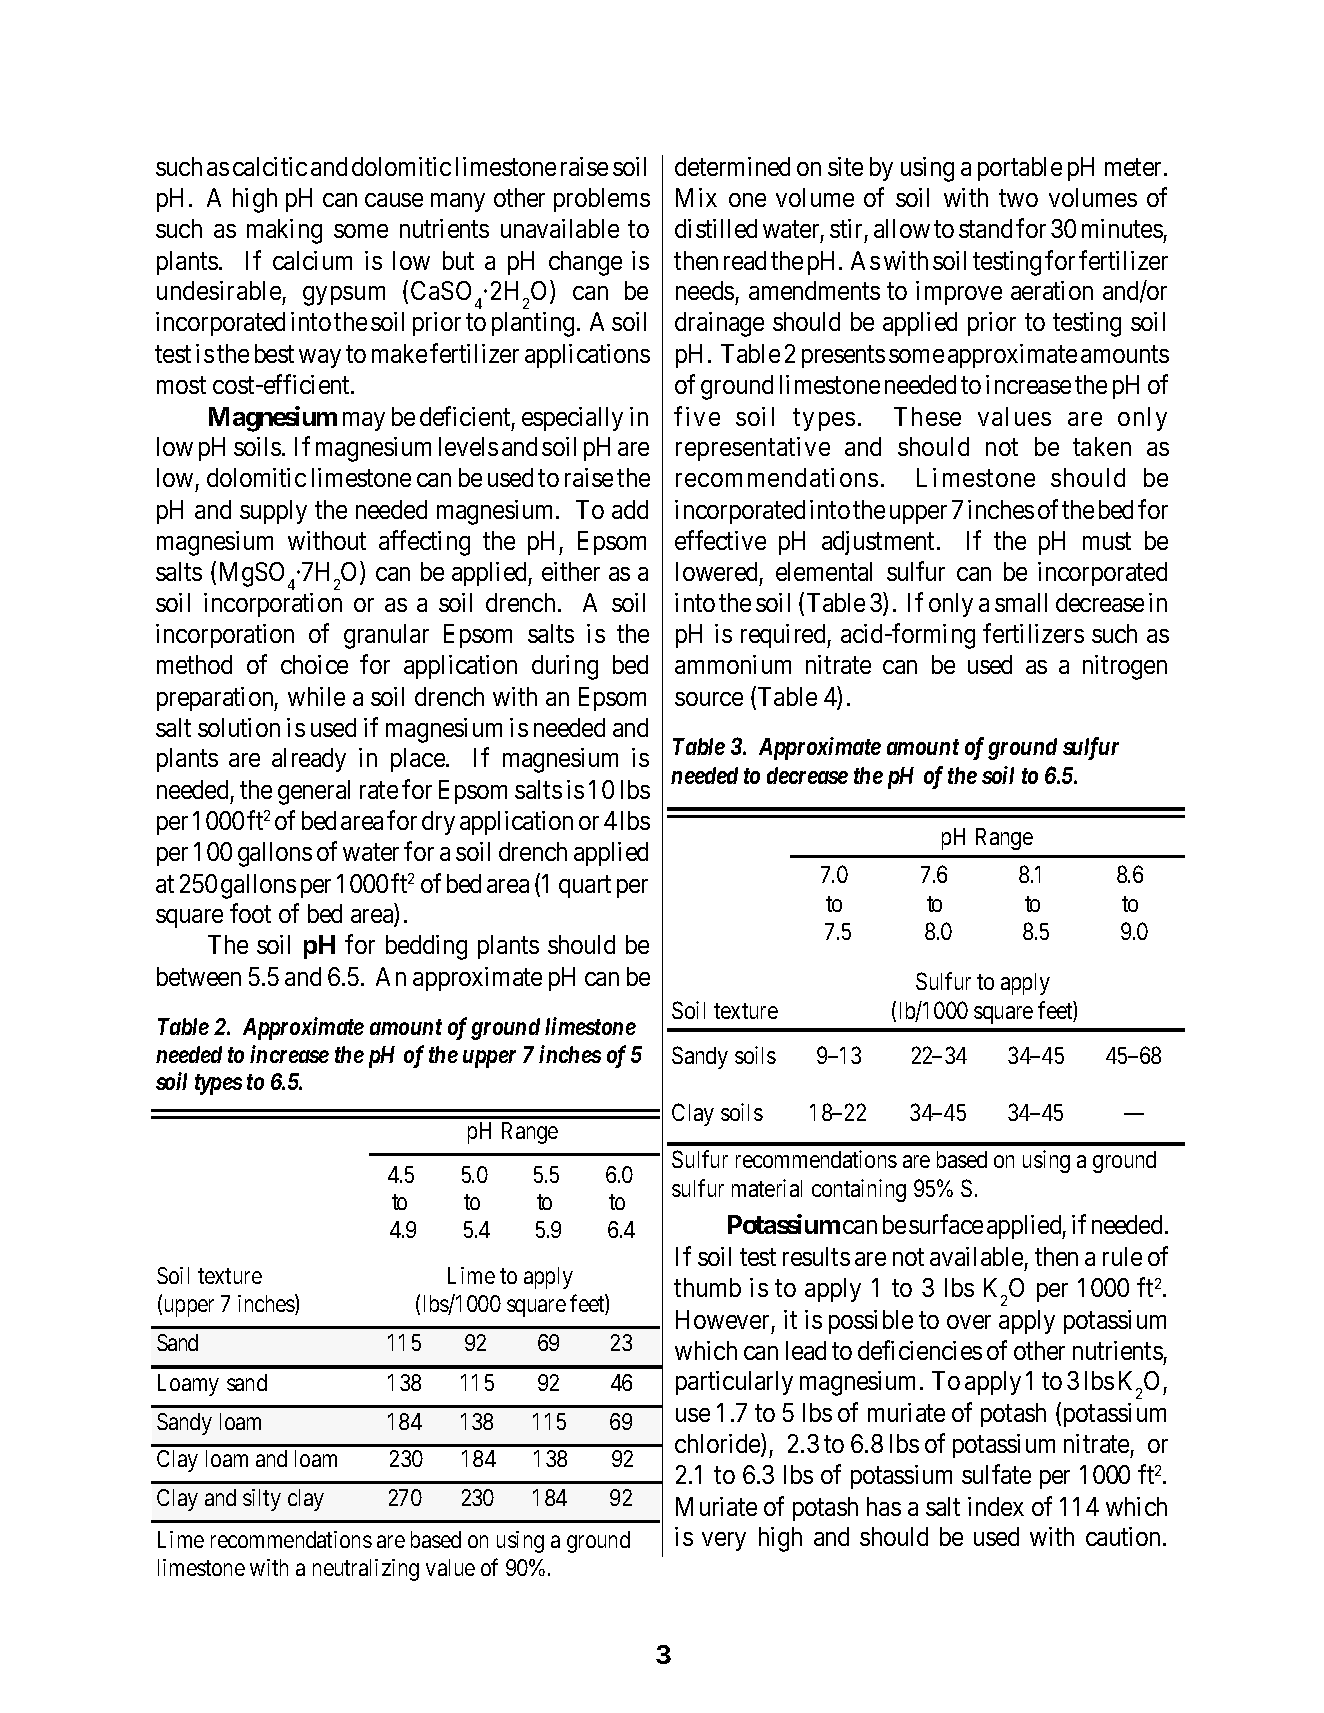 This image has width=1324, height=1713. Describe the element at coordinates (199, 976) in the image. I see `between` at that location.
